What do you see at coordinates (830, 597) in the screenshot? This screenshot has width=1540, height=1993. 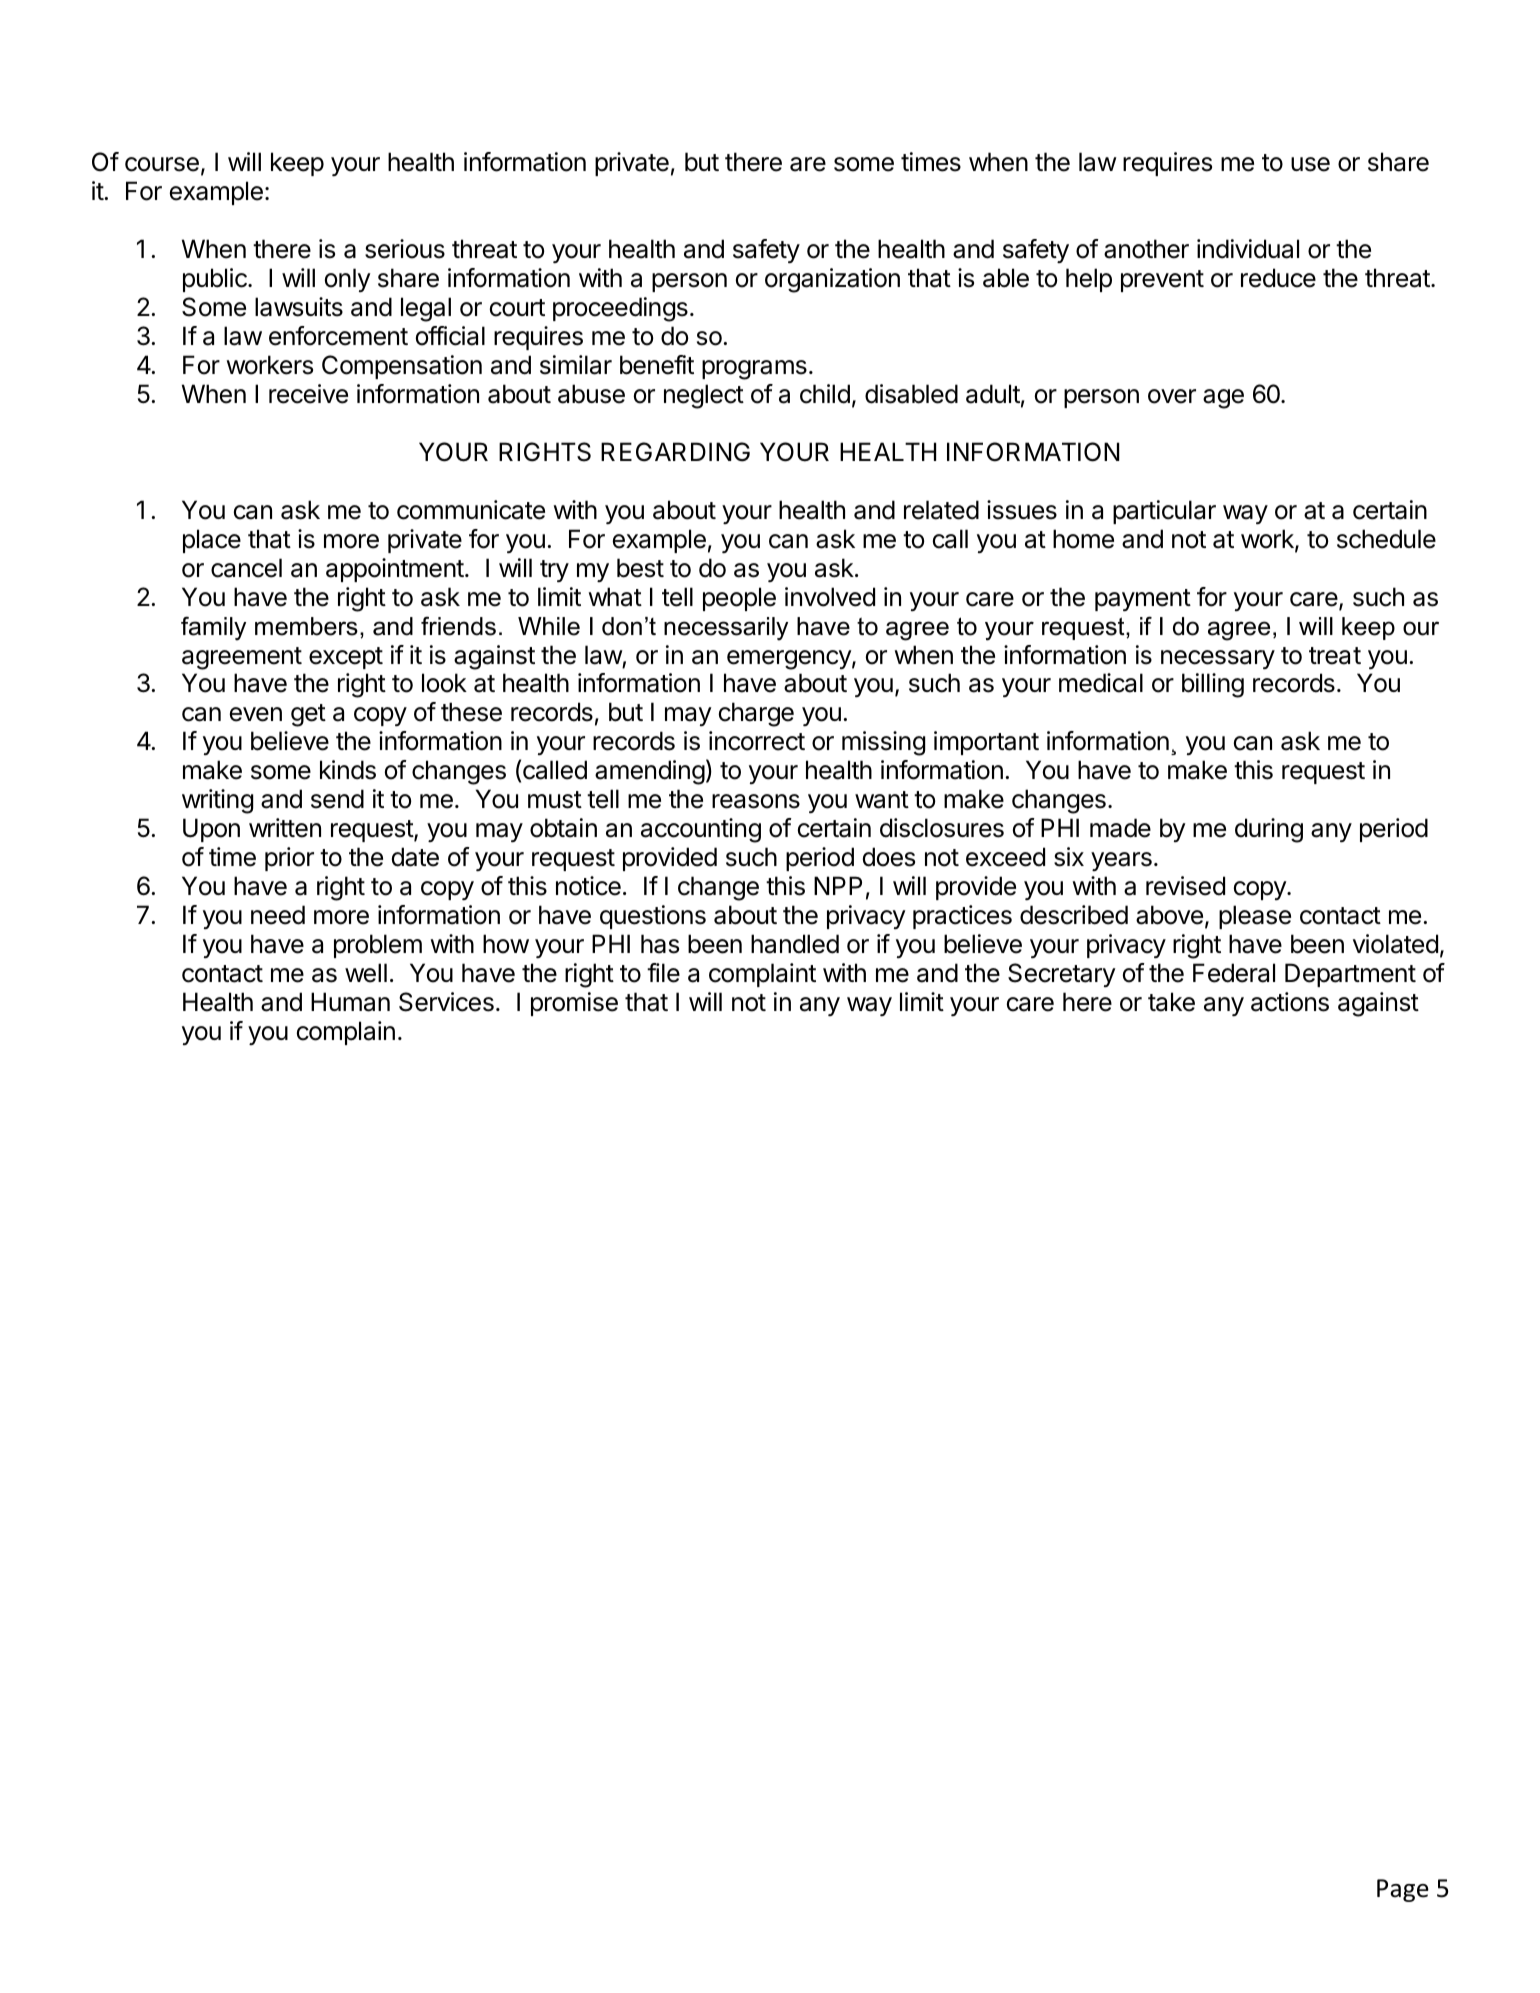 I see `involved` at bounding box center [830, 597].
